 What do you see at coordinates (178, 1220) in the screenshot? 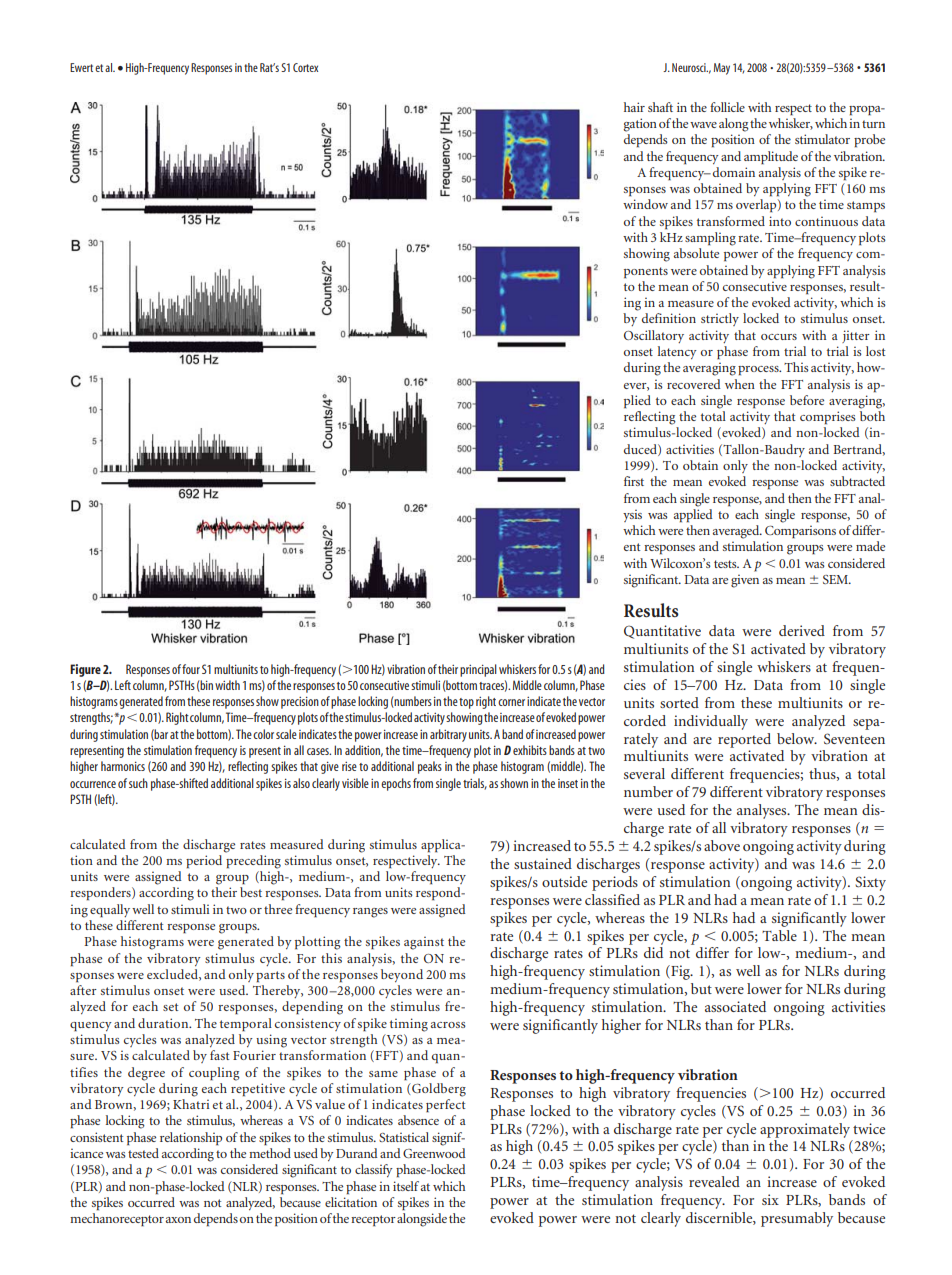
I see `axon` at bounding box center [178, 1220].
